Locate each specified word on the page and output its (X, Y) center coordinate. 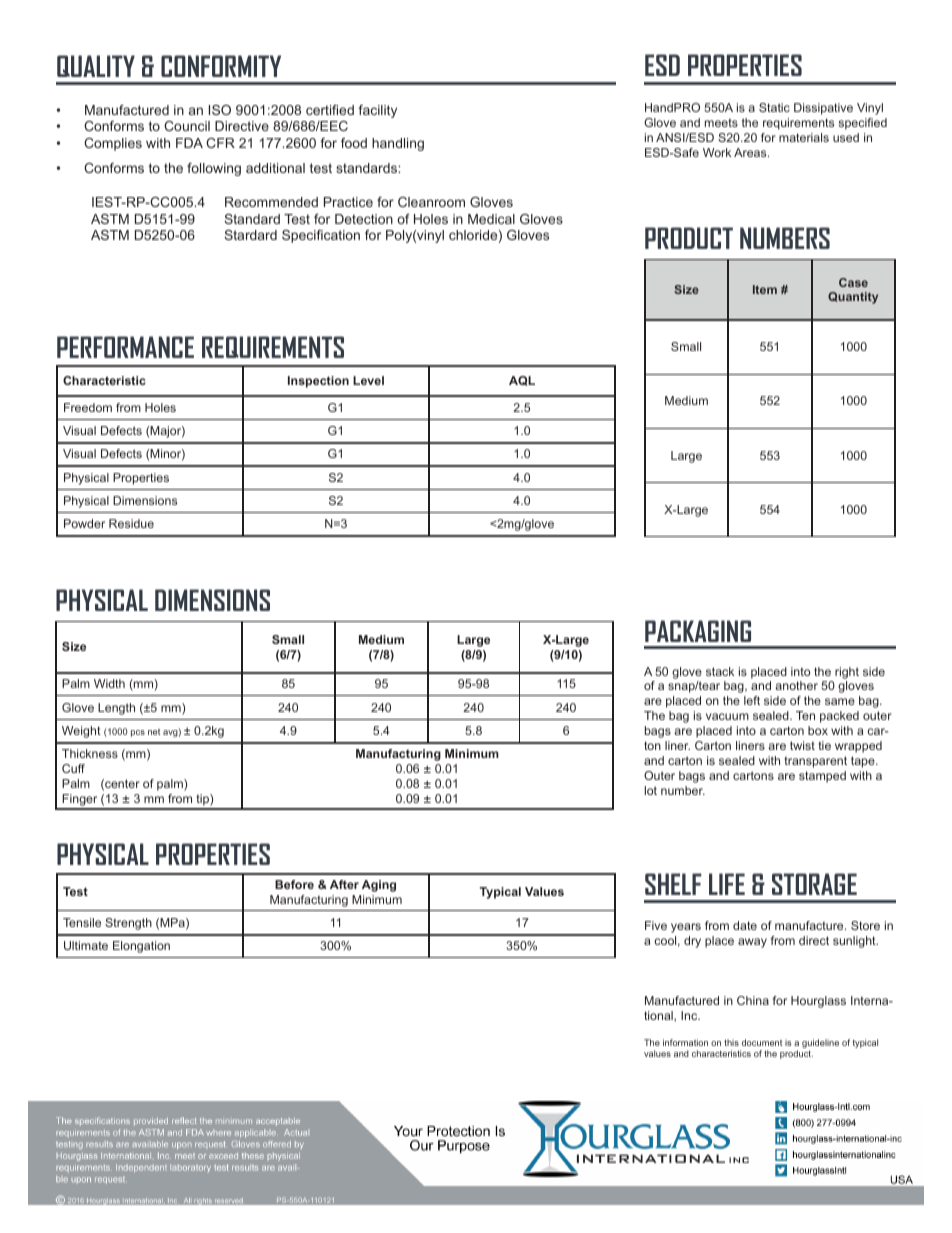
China (753, 1000)
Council (187, 126)
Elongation (141, 947)
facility (377, 111)
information (685, 1042)
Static (774, 107)
